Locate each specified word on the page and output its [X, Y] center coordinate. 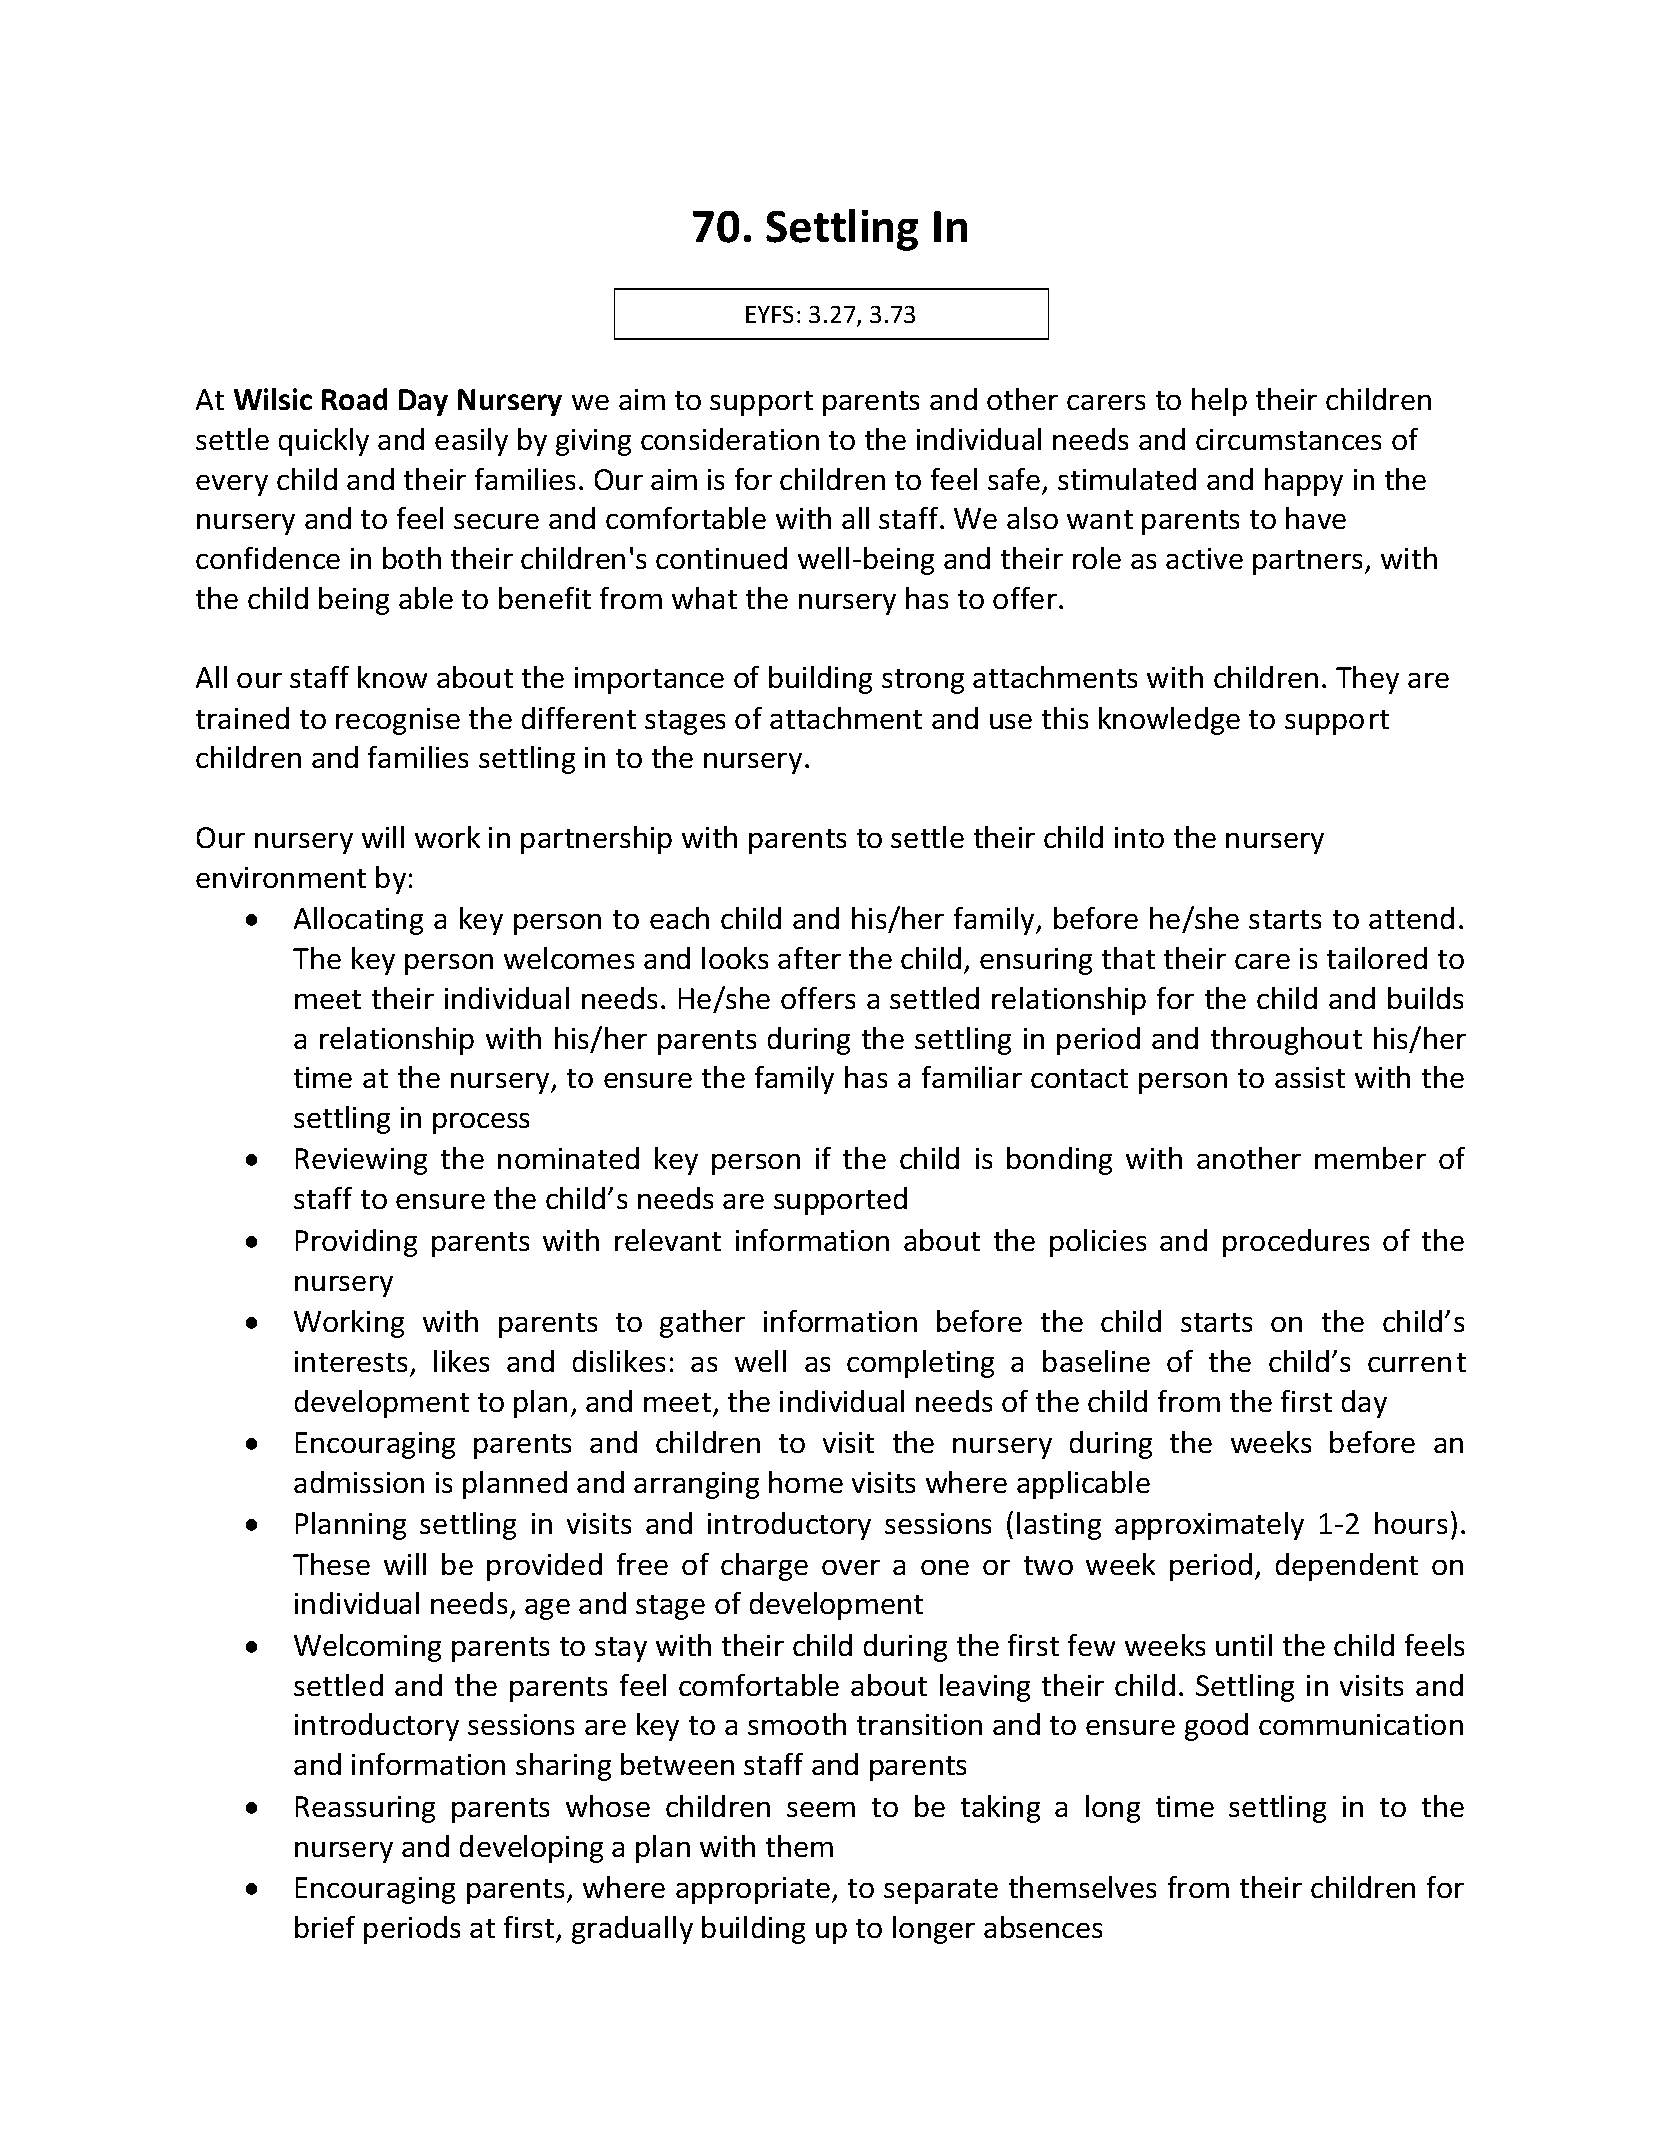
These [331, 1564]
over [851, 1567]
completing [920, 1364]
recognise [398, 721]
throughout [1286, 1041]
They [1367, 680]
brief [325, 1927]
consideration [730, 439]
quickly [324, 442]
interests [351, 1361]
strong [923, 681]
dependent [1347, 1567]
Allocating [358, 921]
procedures [1296, 1243]
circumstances [1288, 439]
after [809, 958]
